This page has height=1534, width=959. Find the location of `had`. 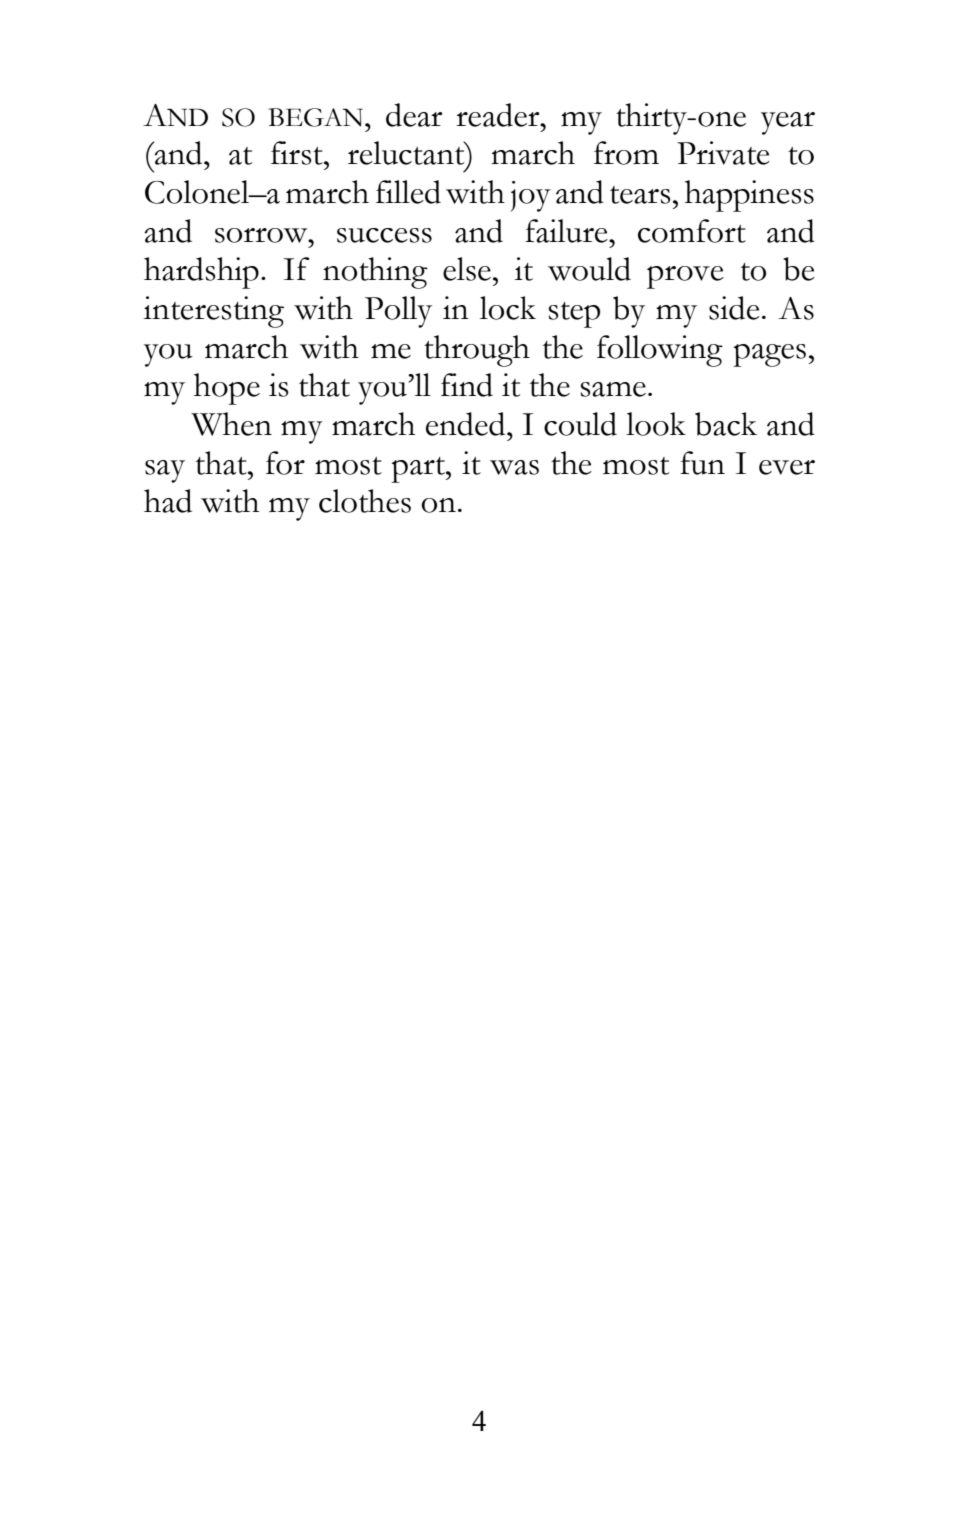

had is located at coordinates (168, 501).
